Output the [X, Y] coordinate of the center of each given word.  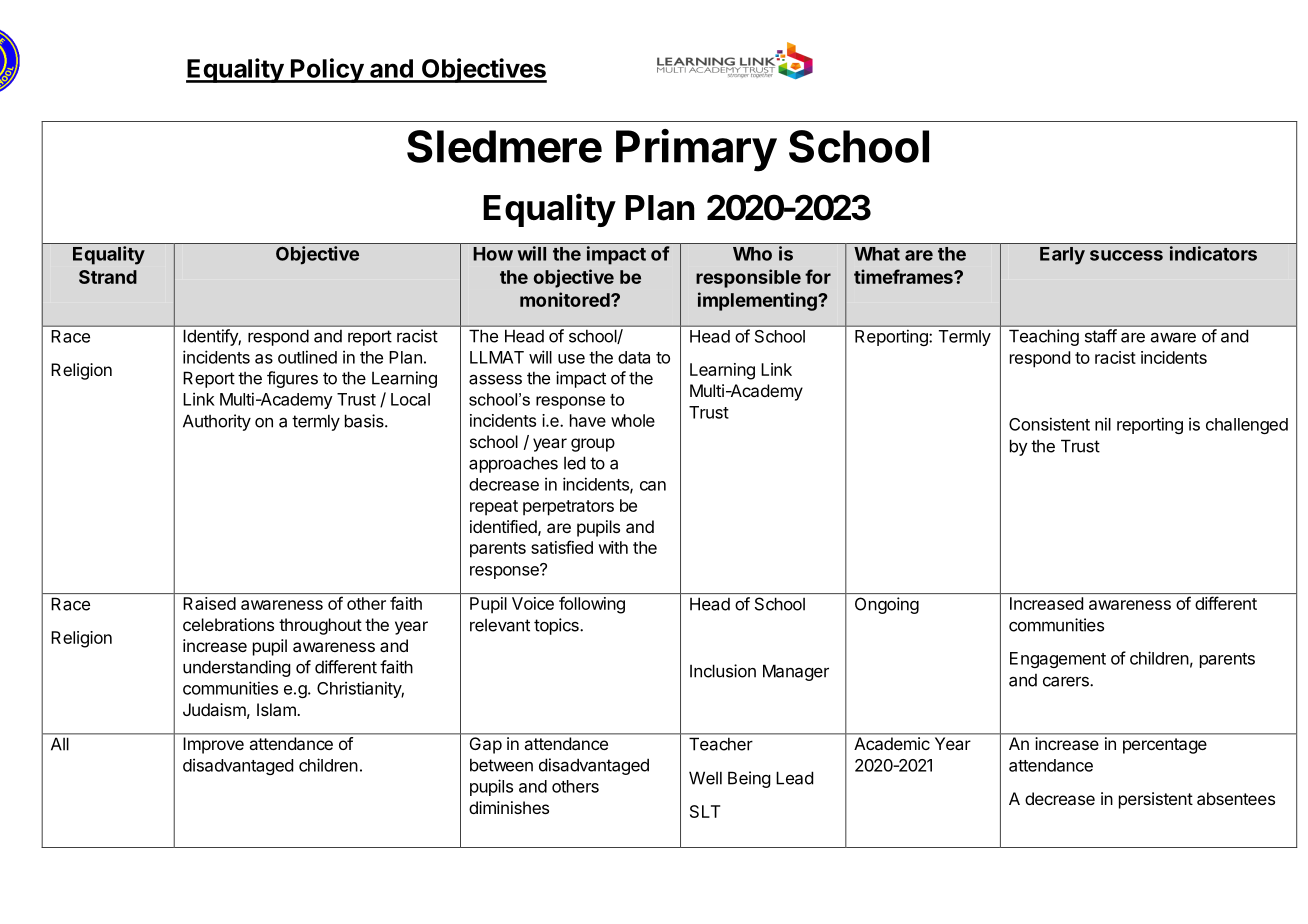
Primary [696, 150]
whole [633, 420]
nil [1103, 424]
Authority [217, 422]
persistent [1156, 800]
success [1126, 255]
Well [705, 778]
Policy [327, 70]
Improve [214, 745]
